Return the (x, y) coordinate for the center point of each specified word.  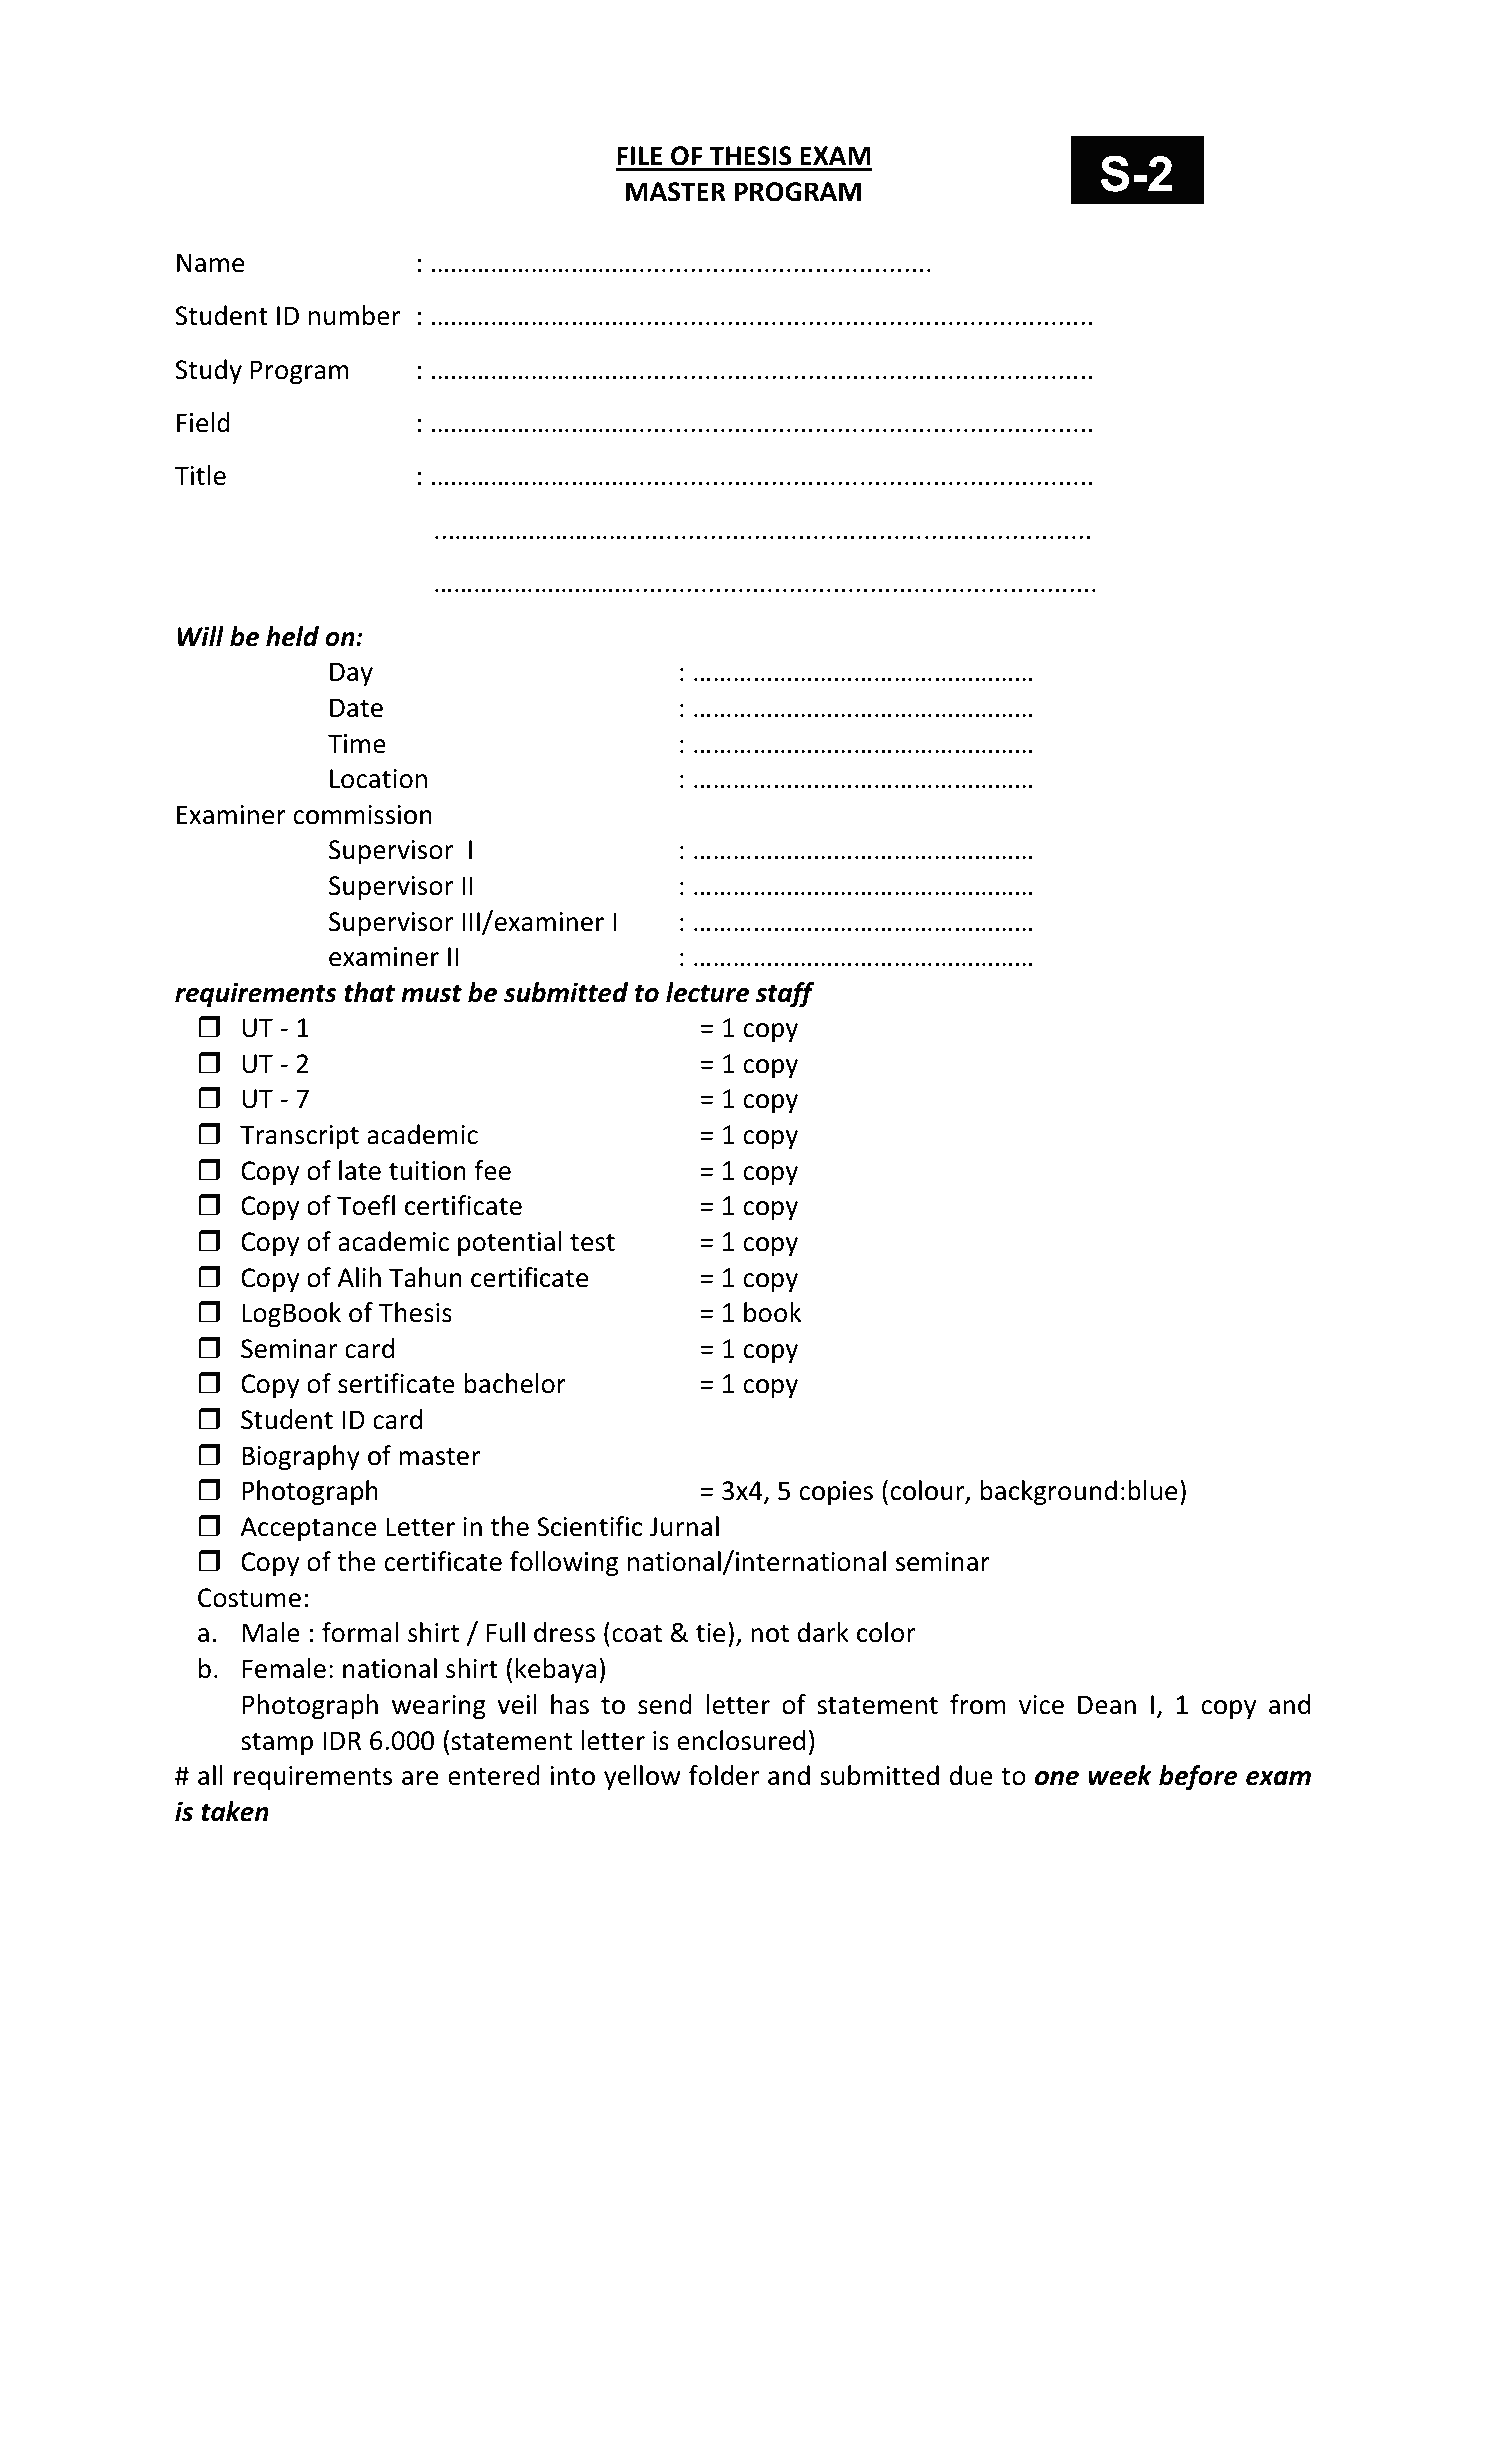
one (1057, 1778)
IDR (342, 1740)
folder (724, 1775)
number (354, 315)
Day (351, 674)
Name (210, 263)
